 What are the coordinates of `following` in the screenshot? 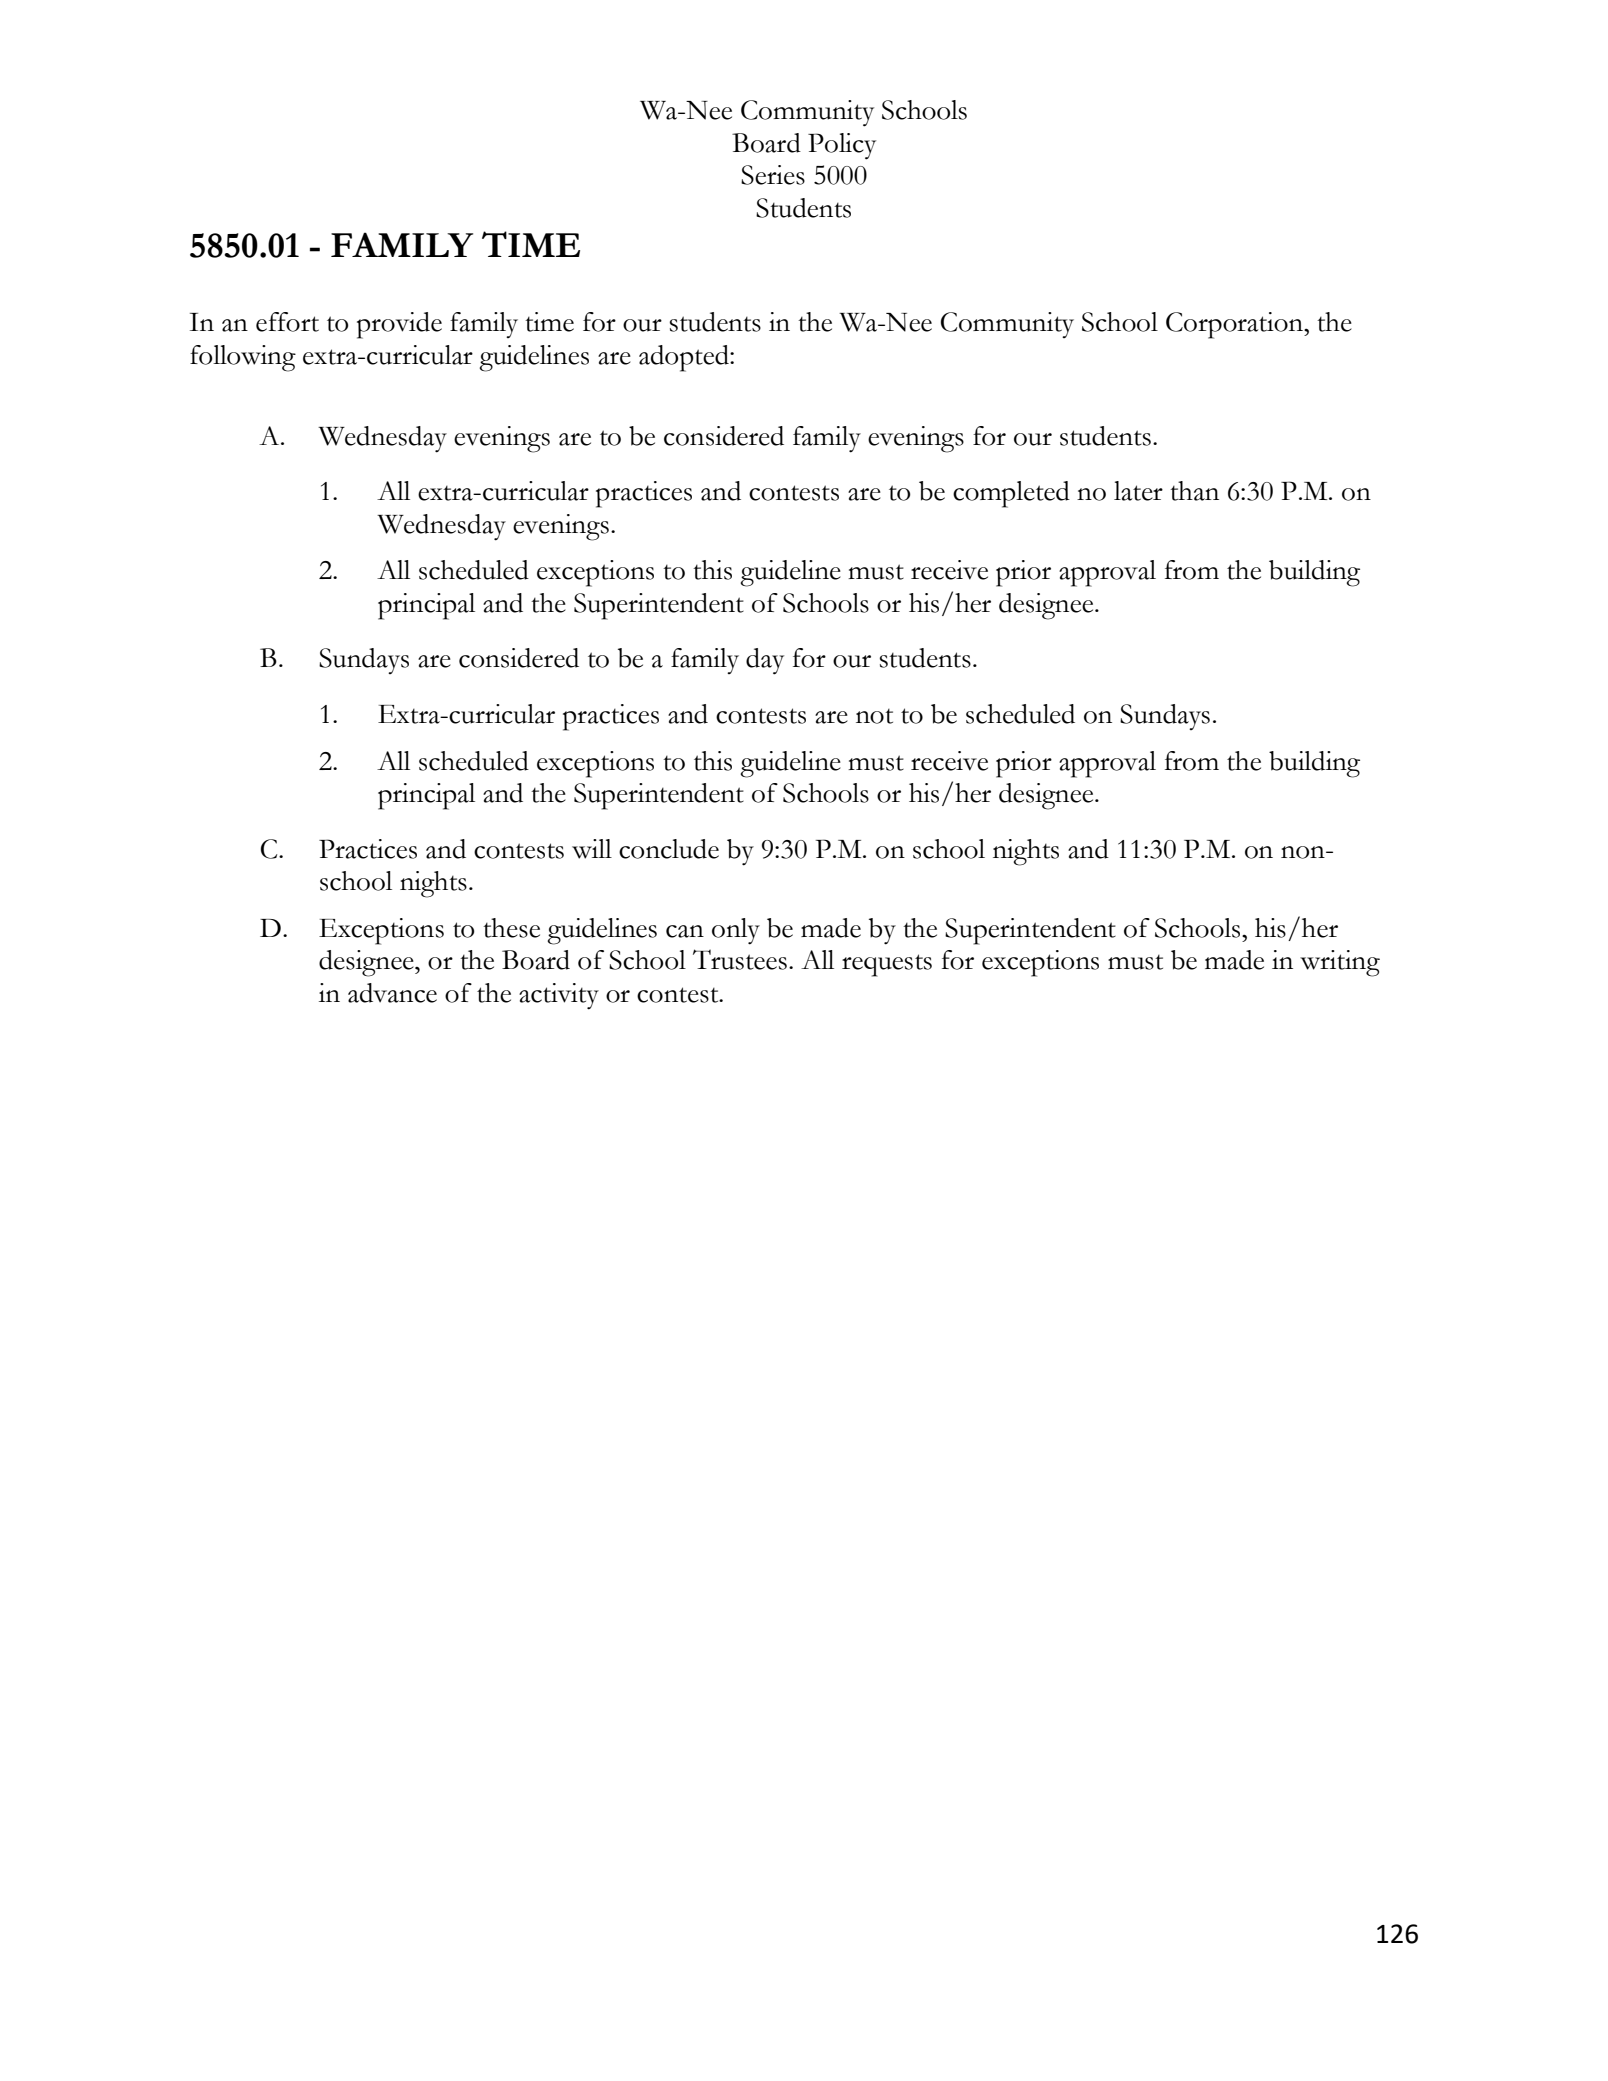 It's located at (243, 358).
